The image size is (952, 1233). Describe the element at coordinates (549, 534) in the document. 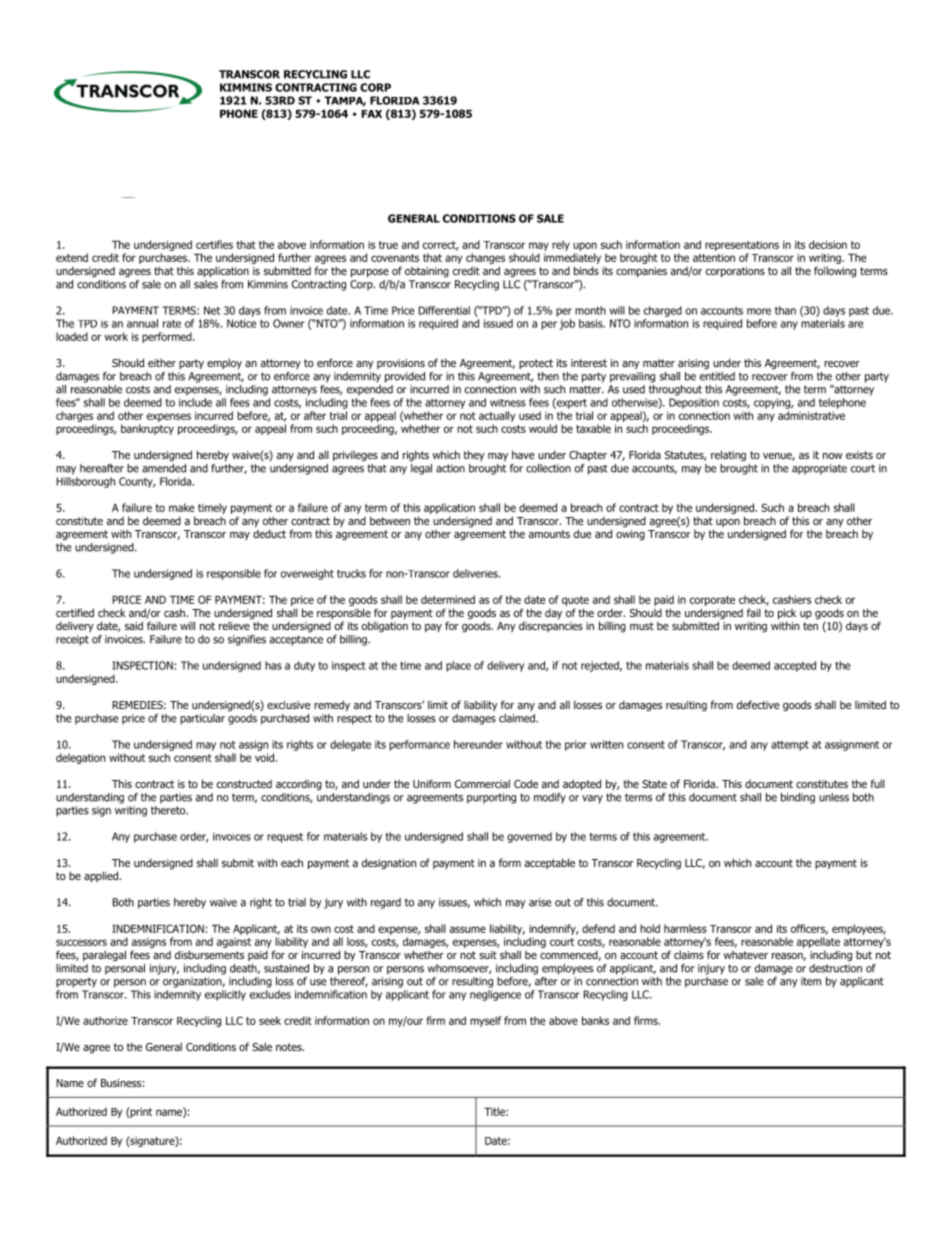

I see `amounts` at that location.
